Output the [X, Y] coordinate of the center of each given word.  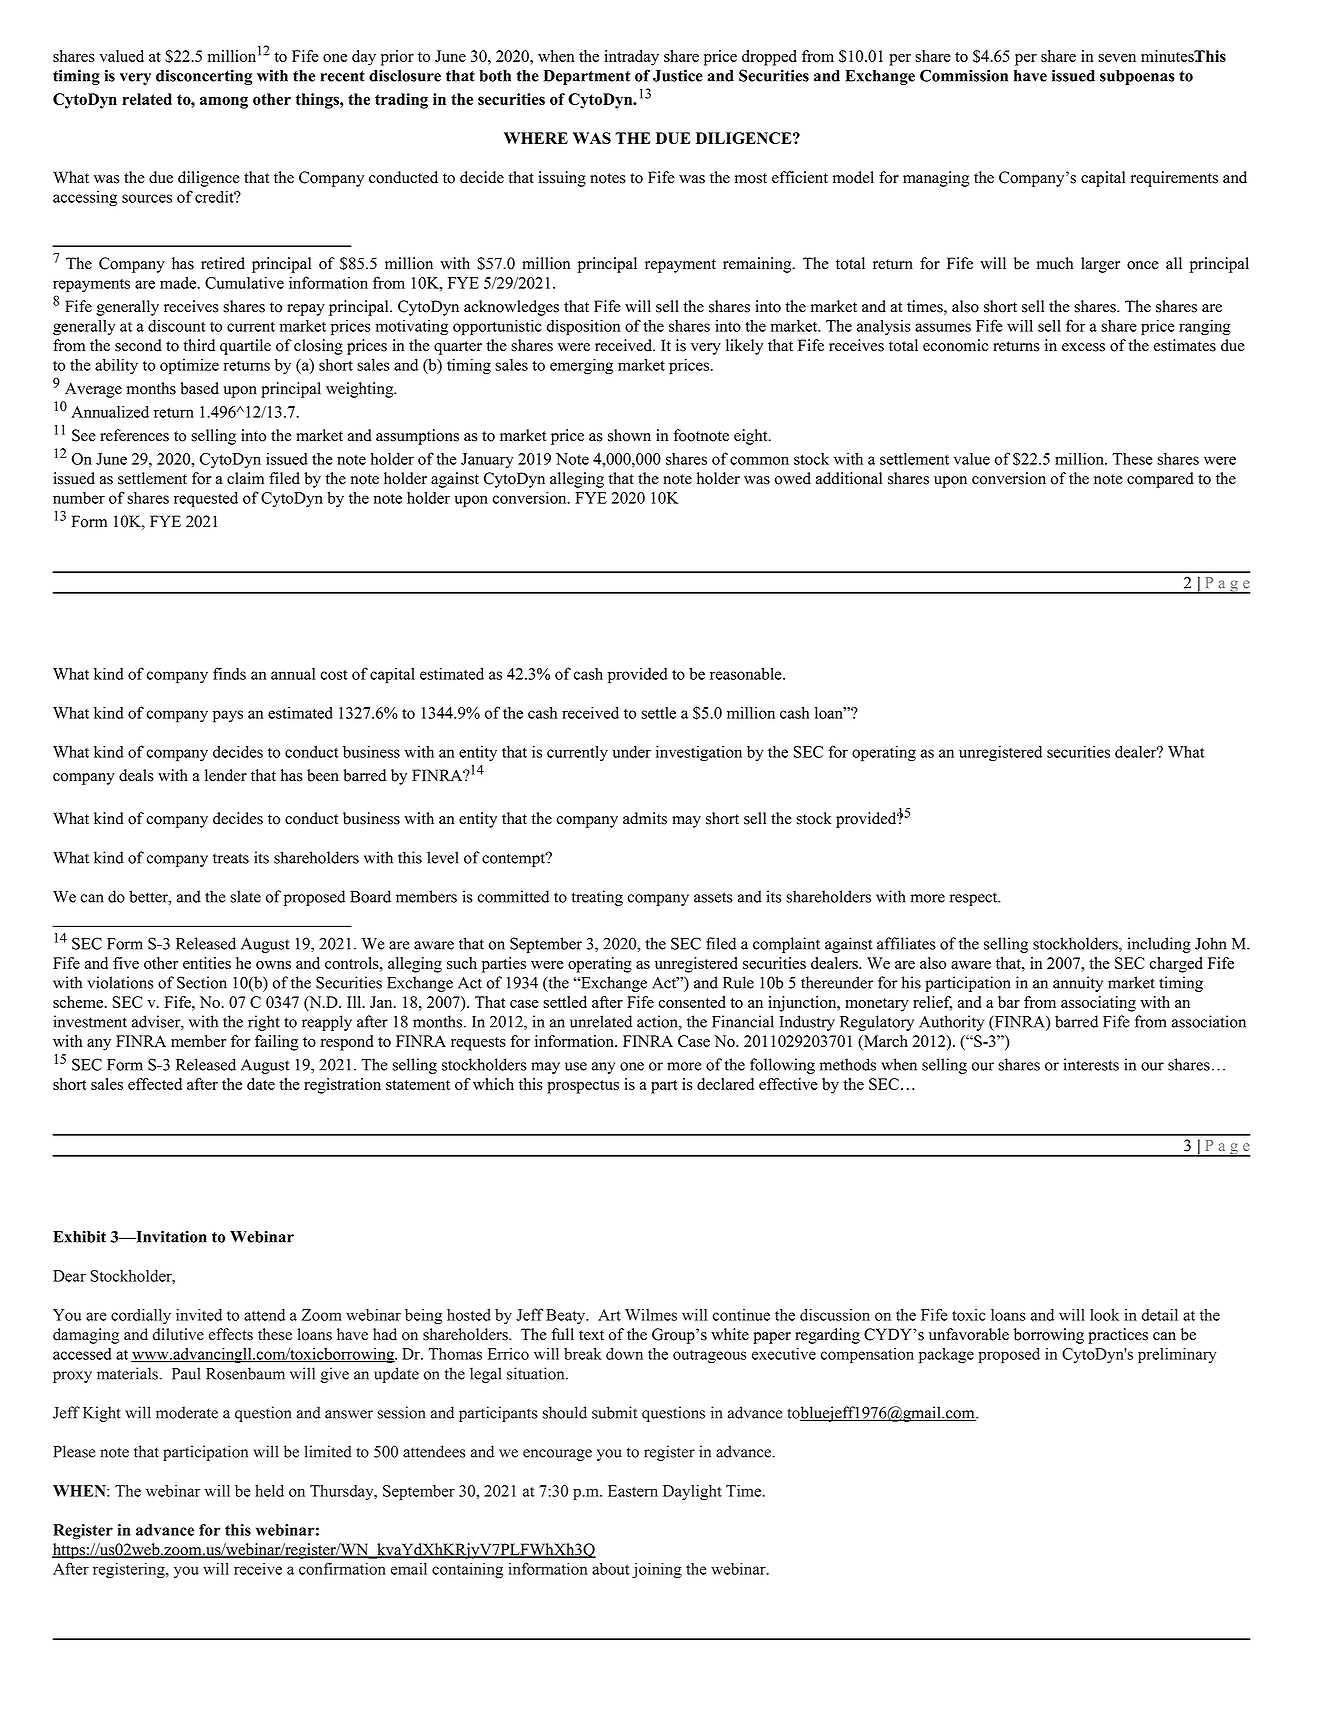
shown [629, 435]
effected [155, 1084]
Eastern [633, 1491]
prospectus [583, 1087]
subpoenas [1137, 77]
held [269, 1491]
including [1159, 945]
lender [226, 775]
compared [1160, 480]
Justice [678, 75]
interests [1091, 1064]
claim [245, 478]
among [224, 102]
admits [645, 818]
